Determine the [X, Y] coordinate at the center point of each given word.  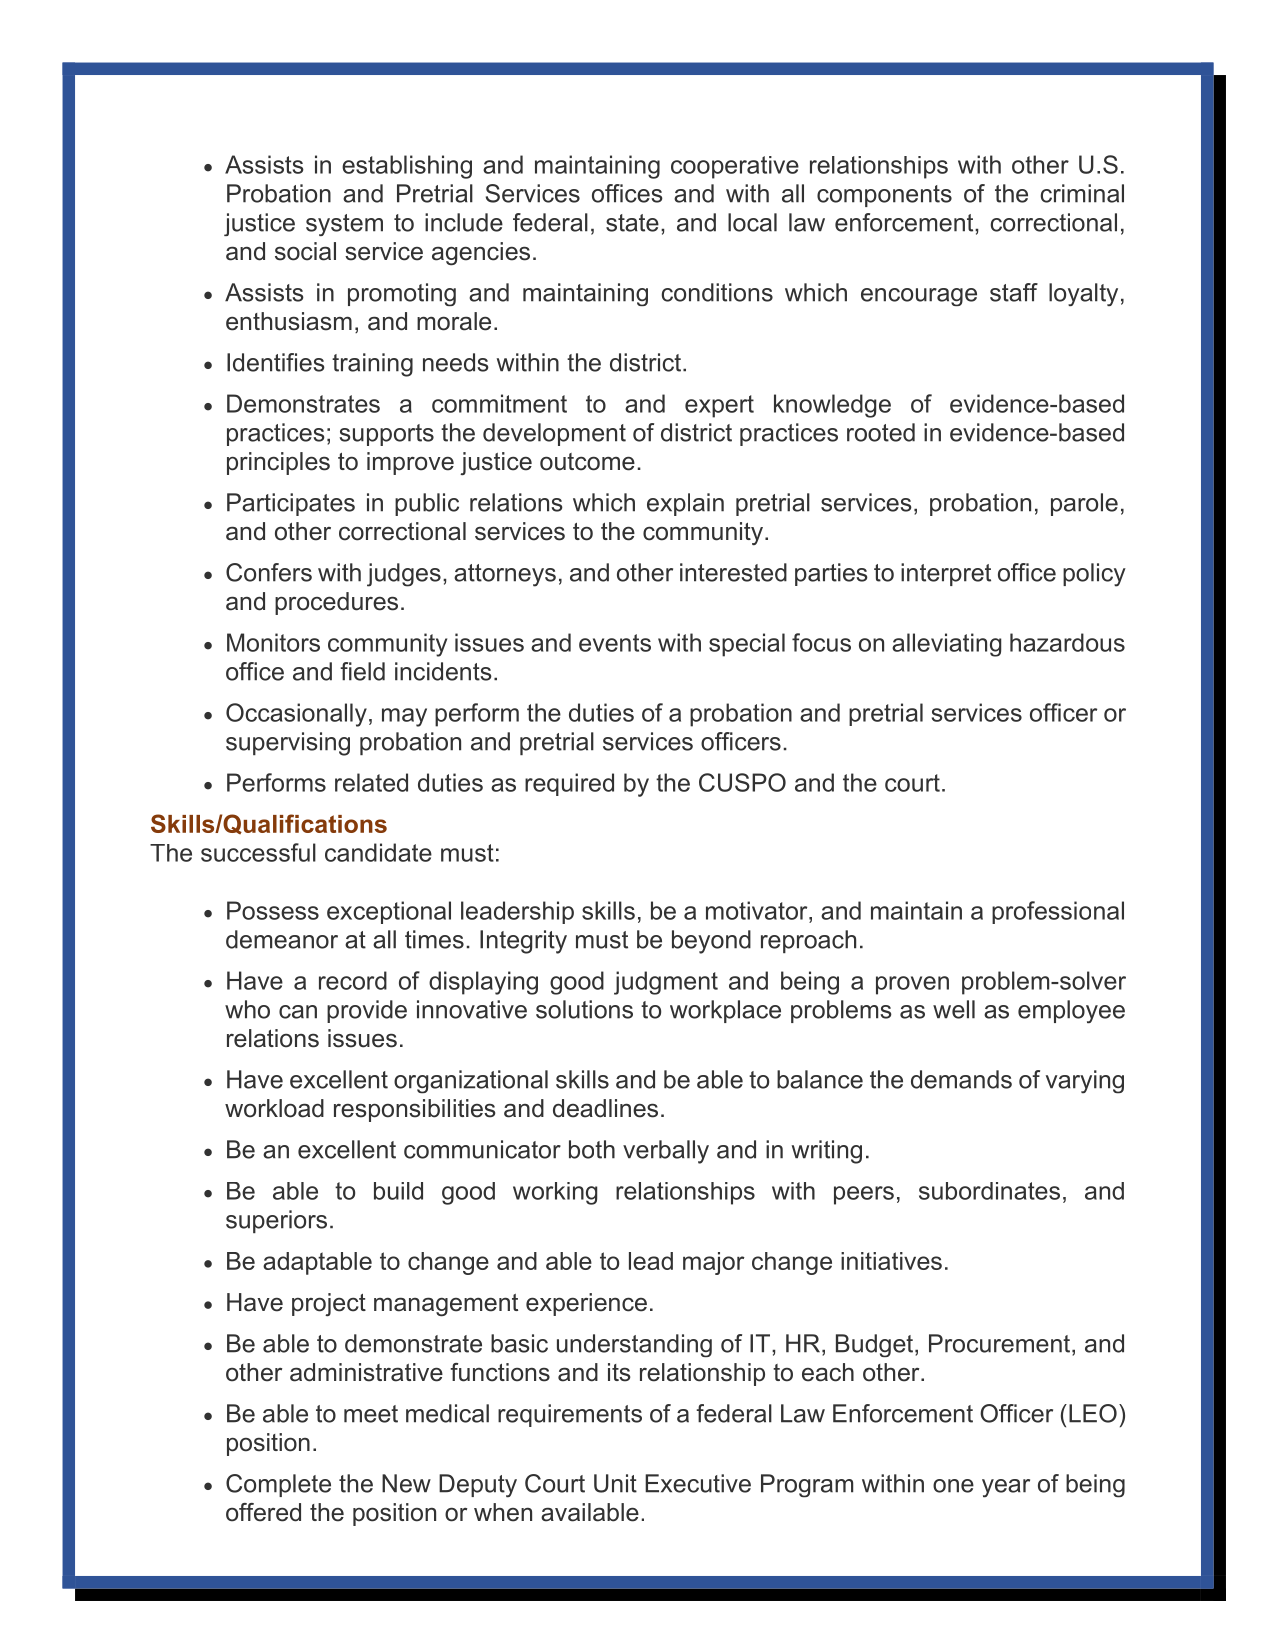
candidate [378, 852]
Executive [698, 1483]
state [632, 223]
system [344, 225]
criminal [1082, 193]
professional [1058, 912]
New [406, 1483]
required [569, 784]
